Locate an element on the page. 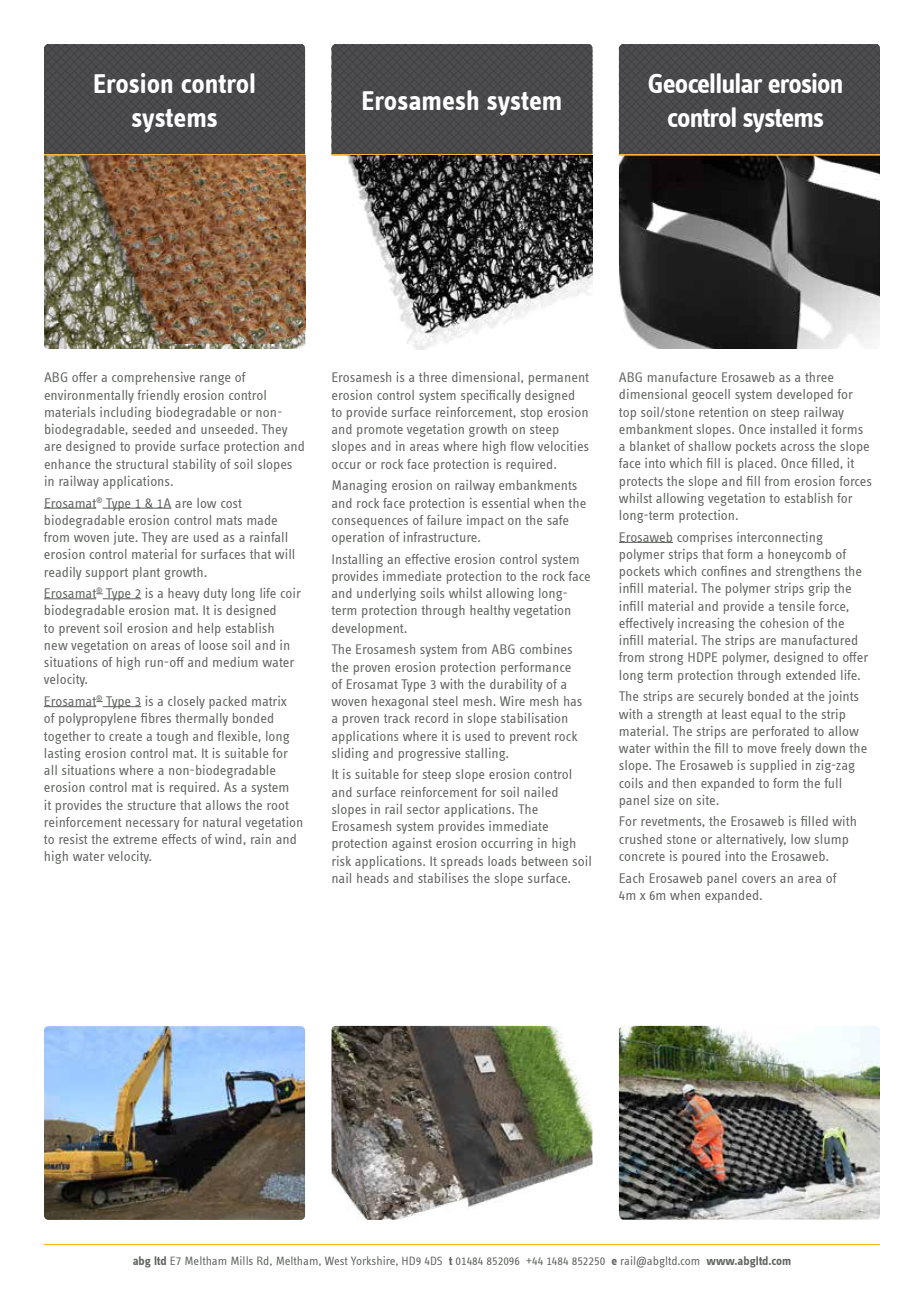 The image size is (924, 1308). West is located at coordinates (336, 1260).
